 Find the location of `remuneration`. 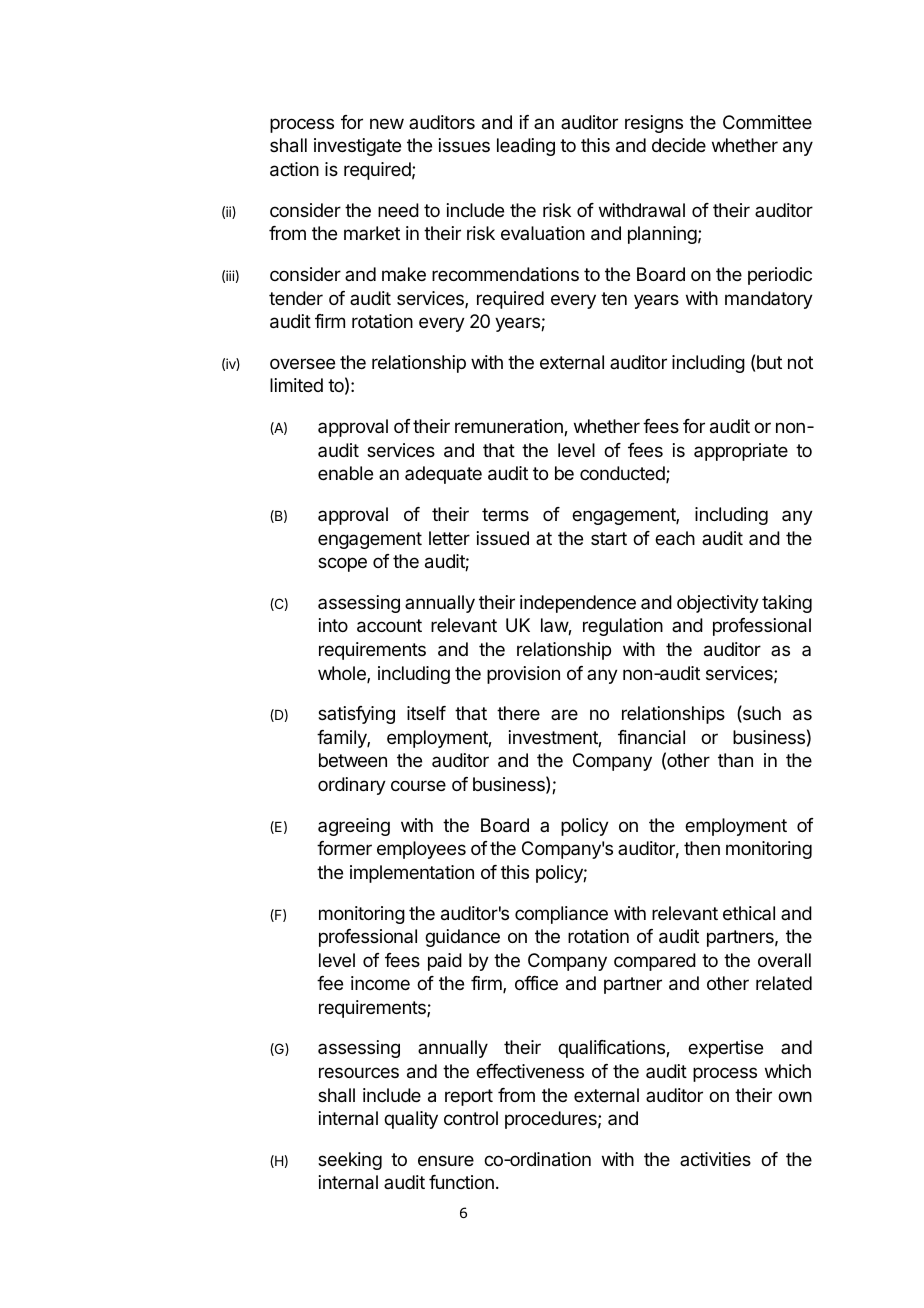

remuneration is located at coordinates (510, 427).
